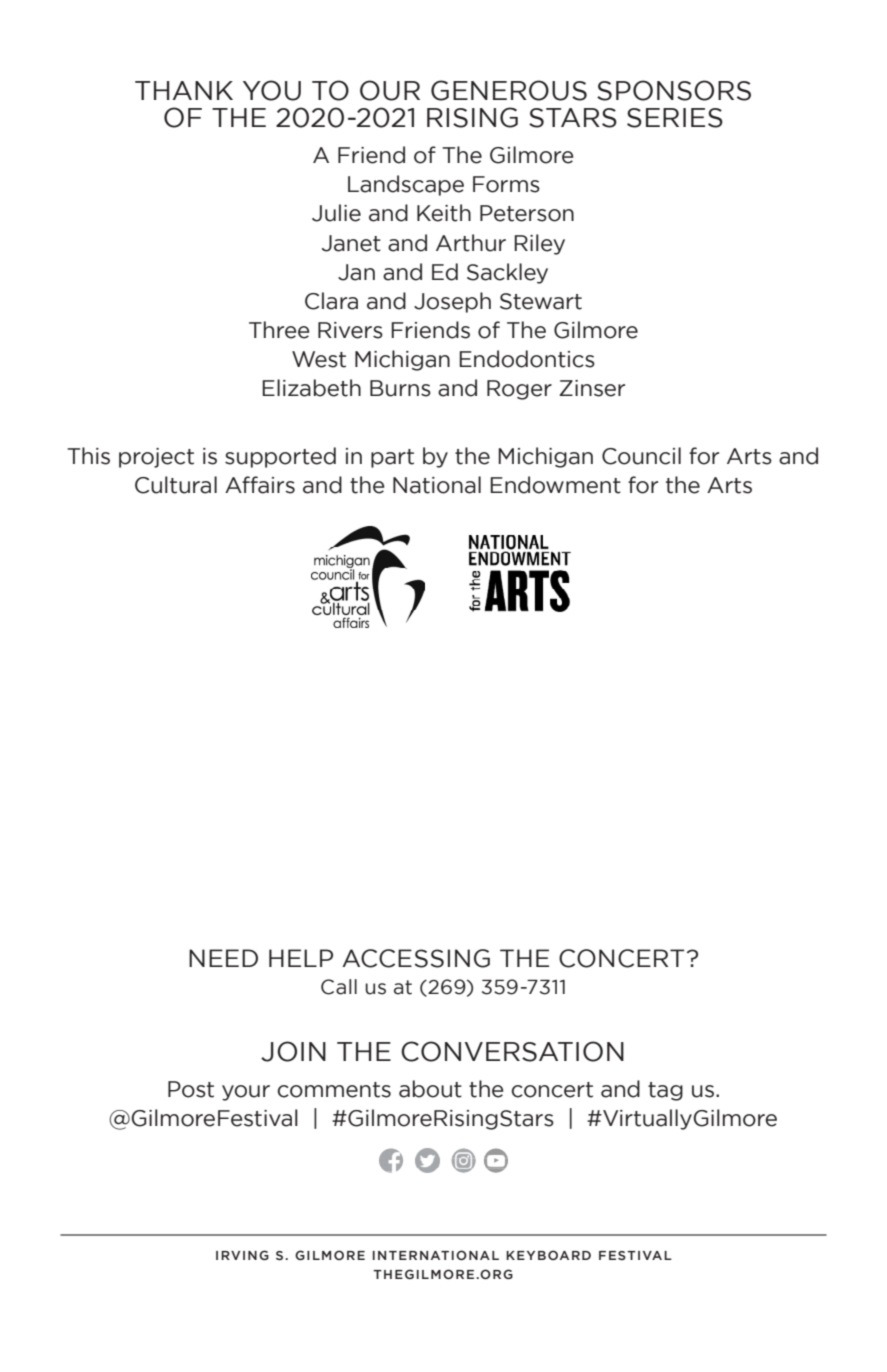 The width and height of the page is (887, 1372). What do you see at coordinates (156, 458) in the page?
I see `project` at bounding box center [156, 458].
